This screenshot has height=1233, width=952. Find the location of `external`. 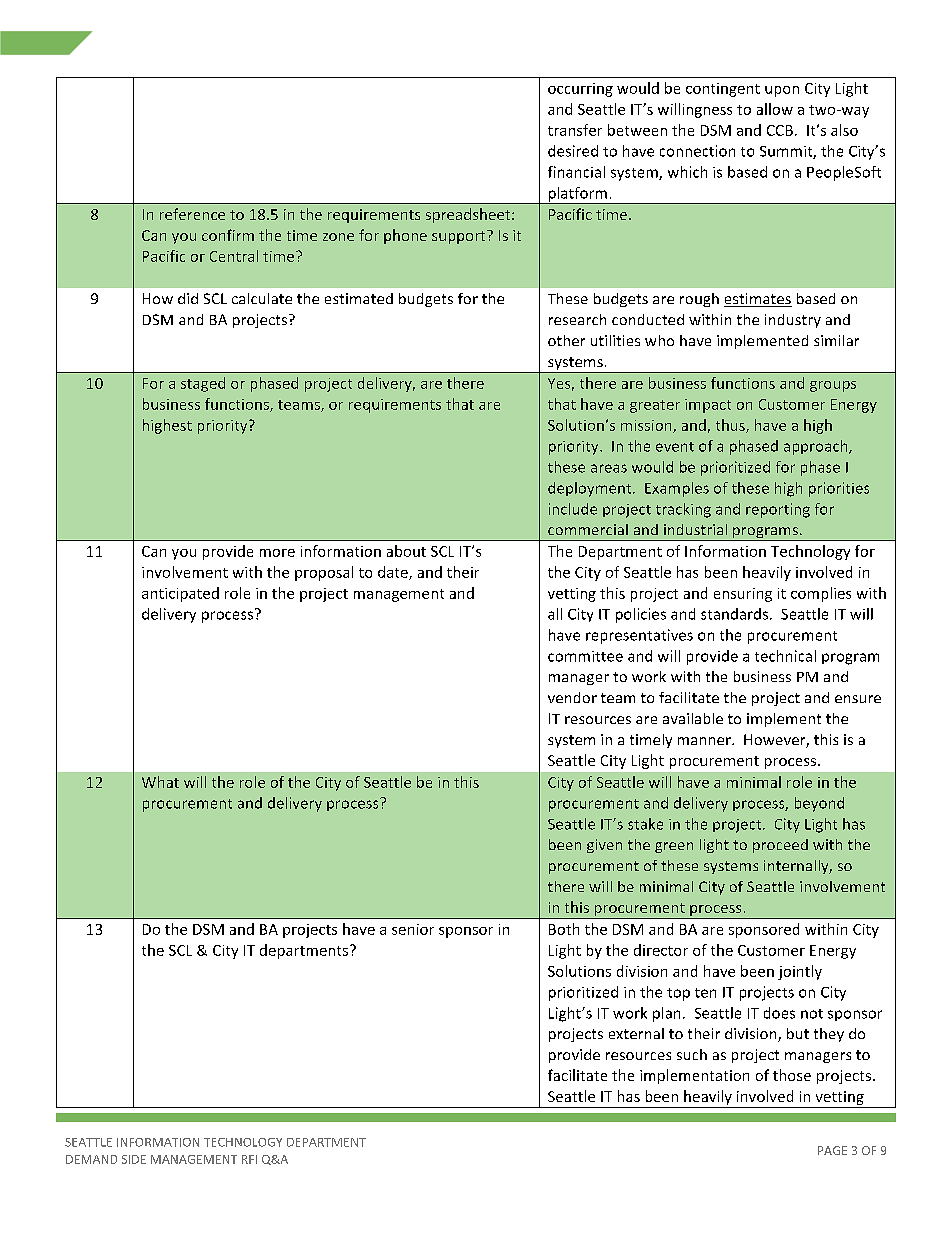

external is located at coordinates (636, 1033).
